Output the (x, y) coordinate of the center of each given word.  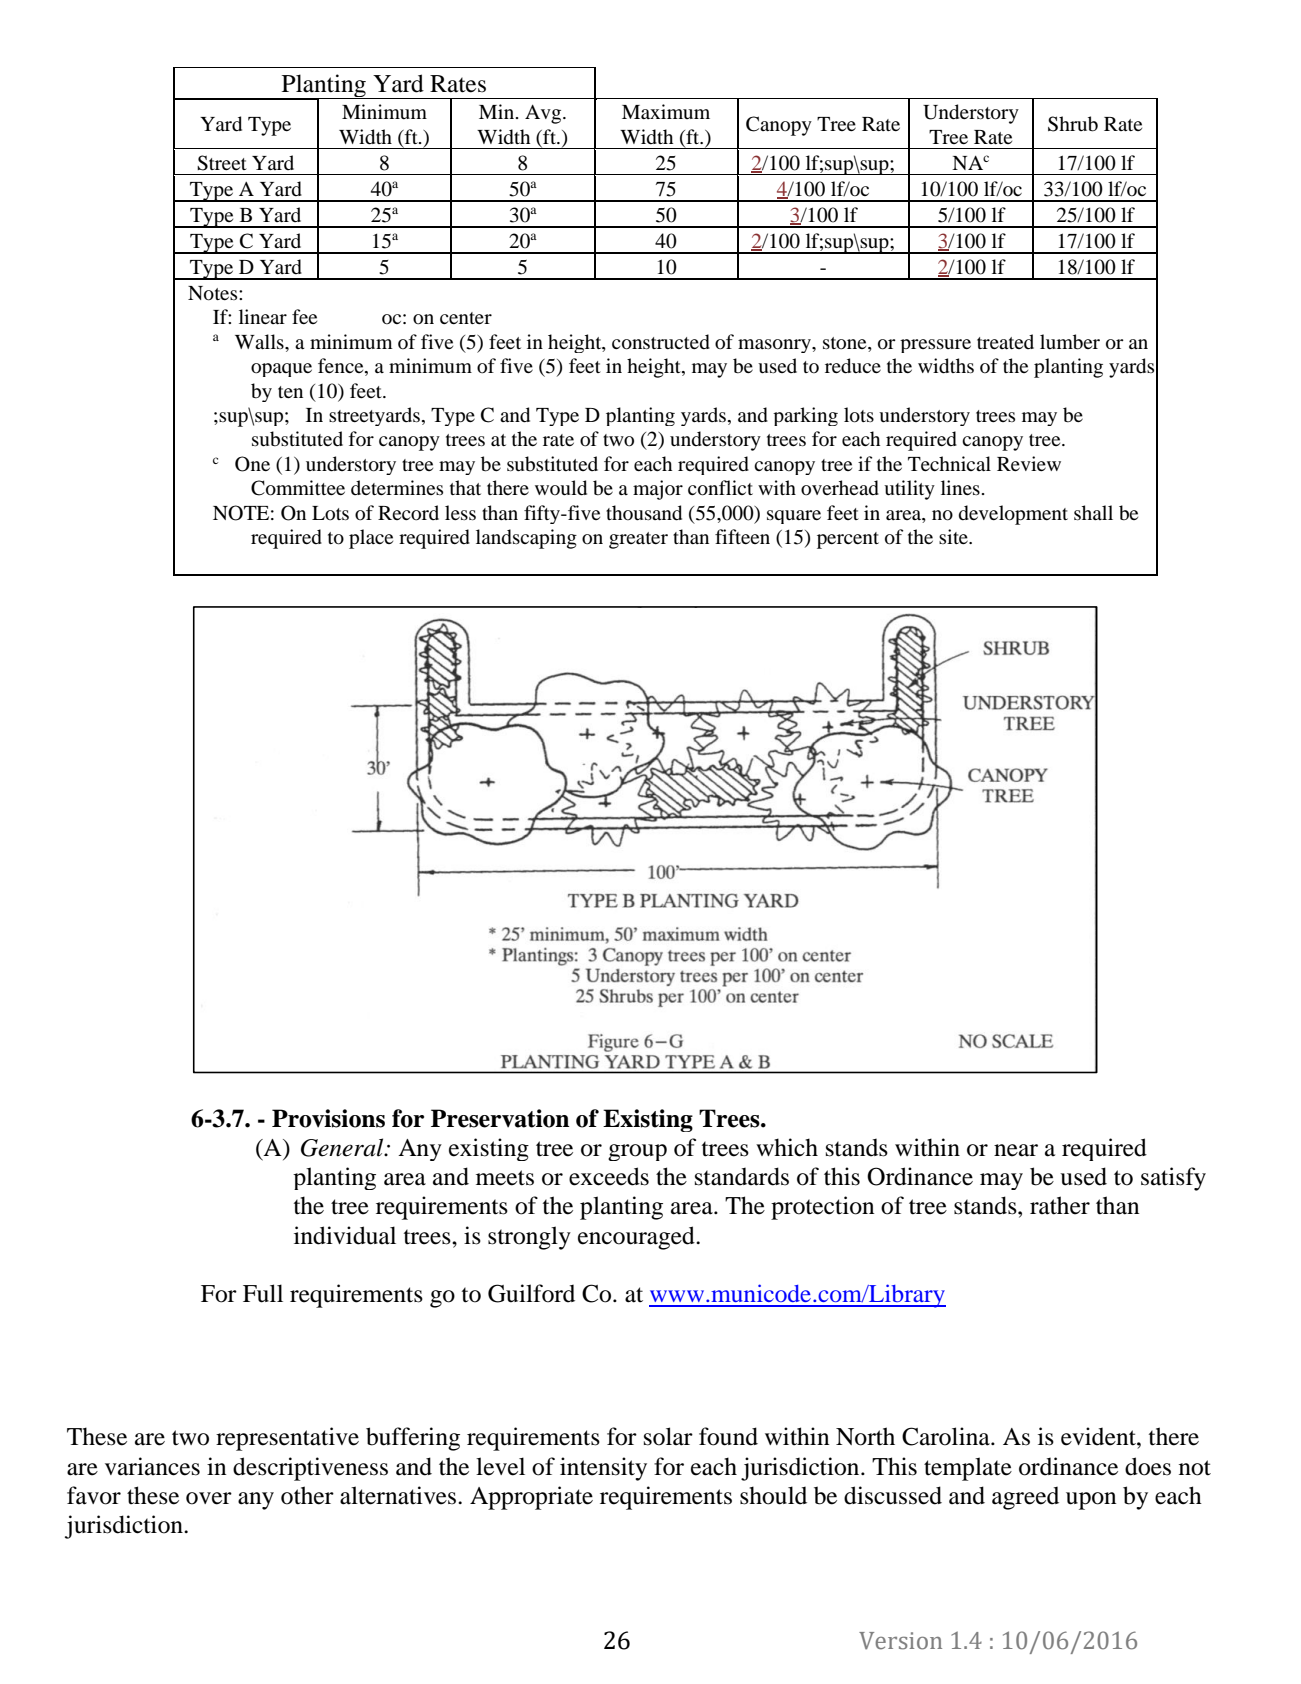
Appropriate (531, 1498)
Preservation (500, 1118)
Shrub (1073, 124)
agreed (1025, 1498)
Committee (298, 488)
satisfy (1173, 1179)
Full (263, 1293)
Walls (260, 341)
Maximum (666, 111)
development (1013, 515)
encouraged (637, 1238)
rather (1060, 1205)
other (307, 1495)
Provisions (328, 1118)
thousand (644, 513)
